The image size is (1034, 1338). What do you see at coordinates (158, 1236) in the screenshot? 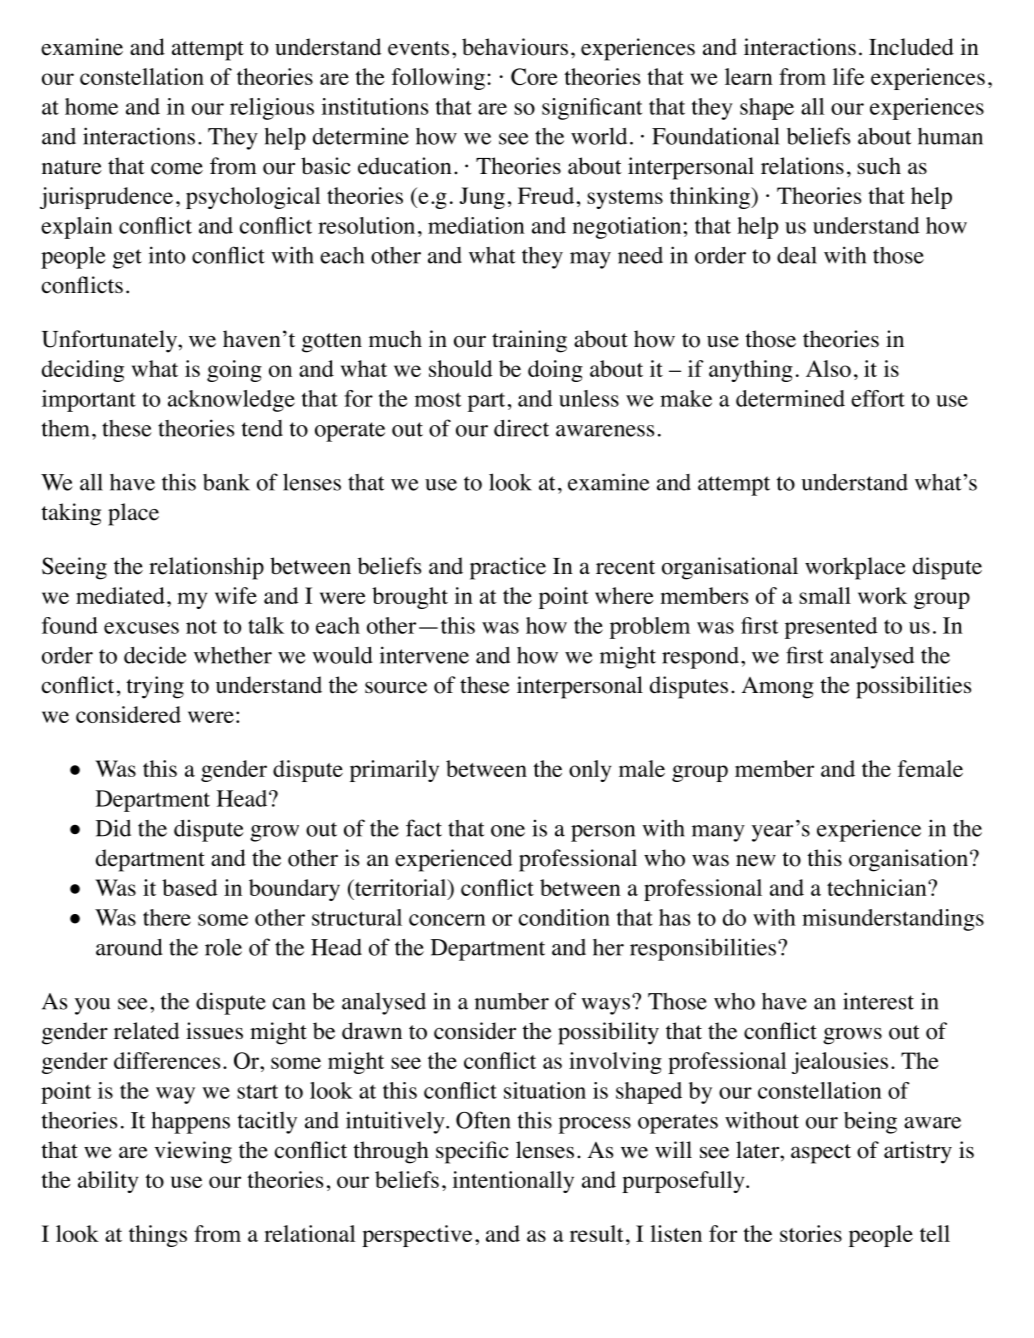
I see `things` at bounding box center [158, 1236].
